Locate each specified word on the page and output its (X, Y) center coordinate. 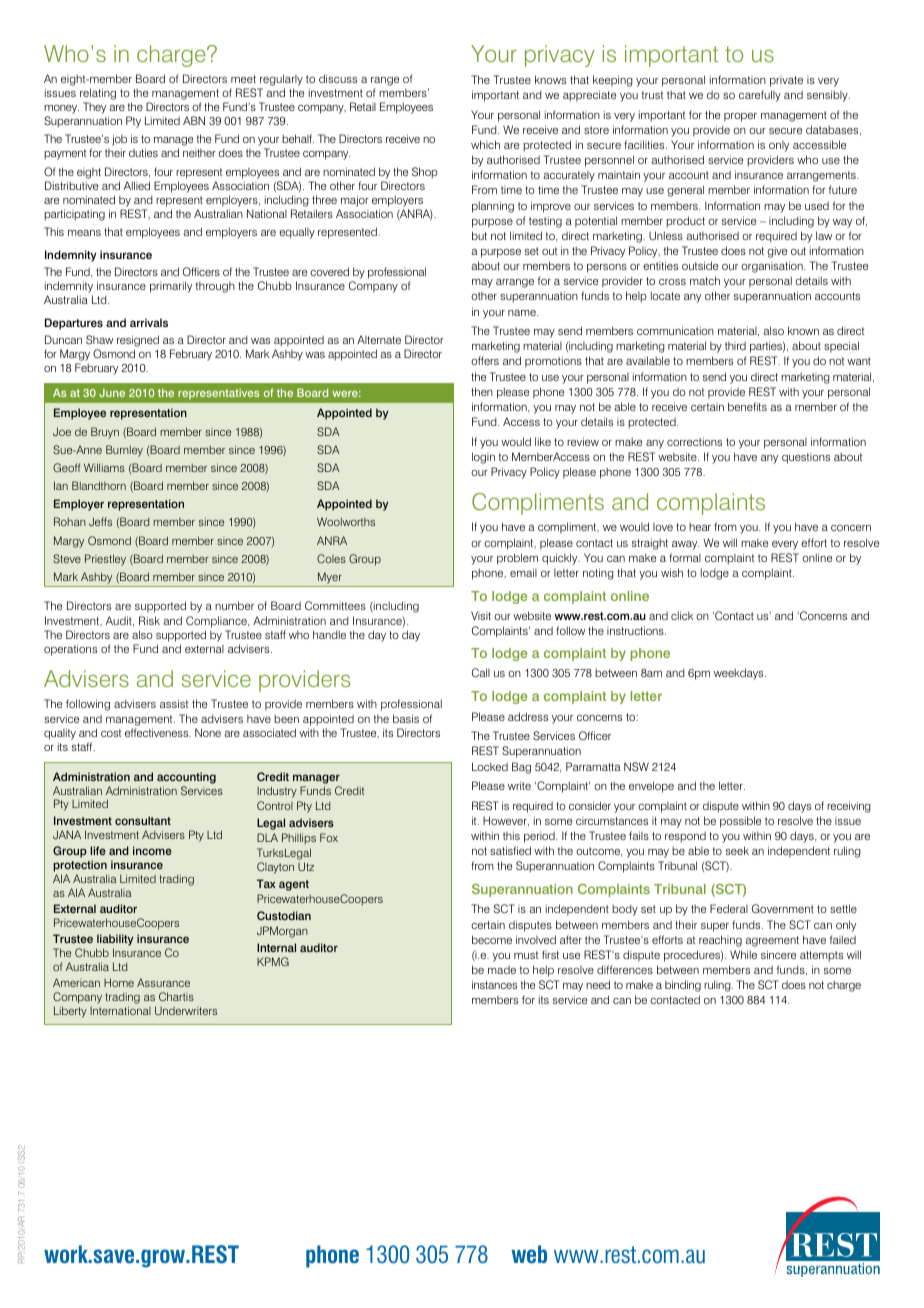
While (743, 954)
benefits (747, 406)
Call (481, 673)
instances (494, 984)
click (682, 615)
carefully (760, 96)
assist (174, 703)
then (482, 391)
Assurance (163, 982)
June (112, 393)
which (485, 144)
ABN (194, 120)
